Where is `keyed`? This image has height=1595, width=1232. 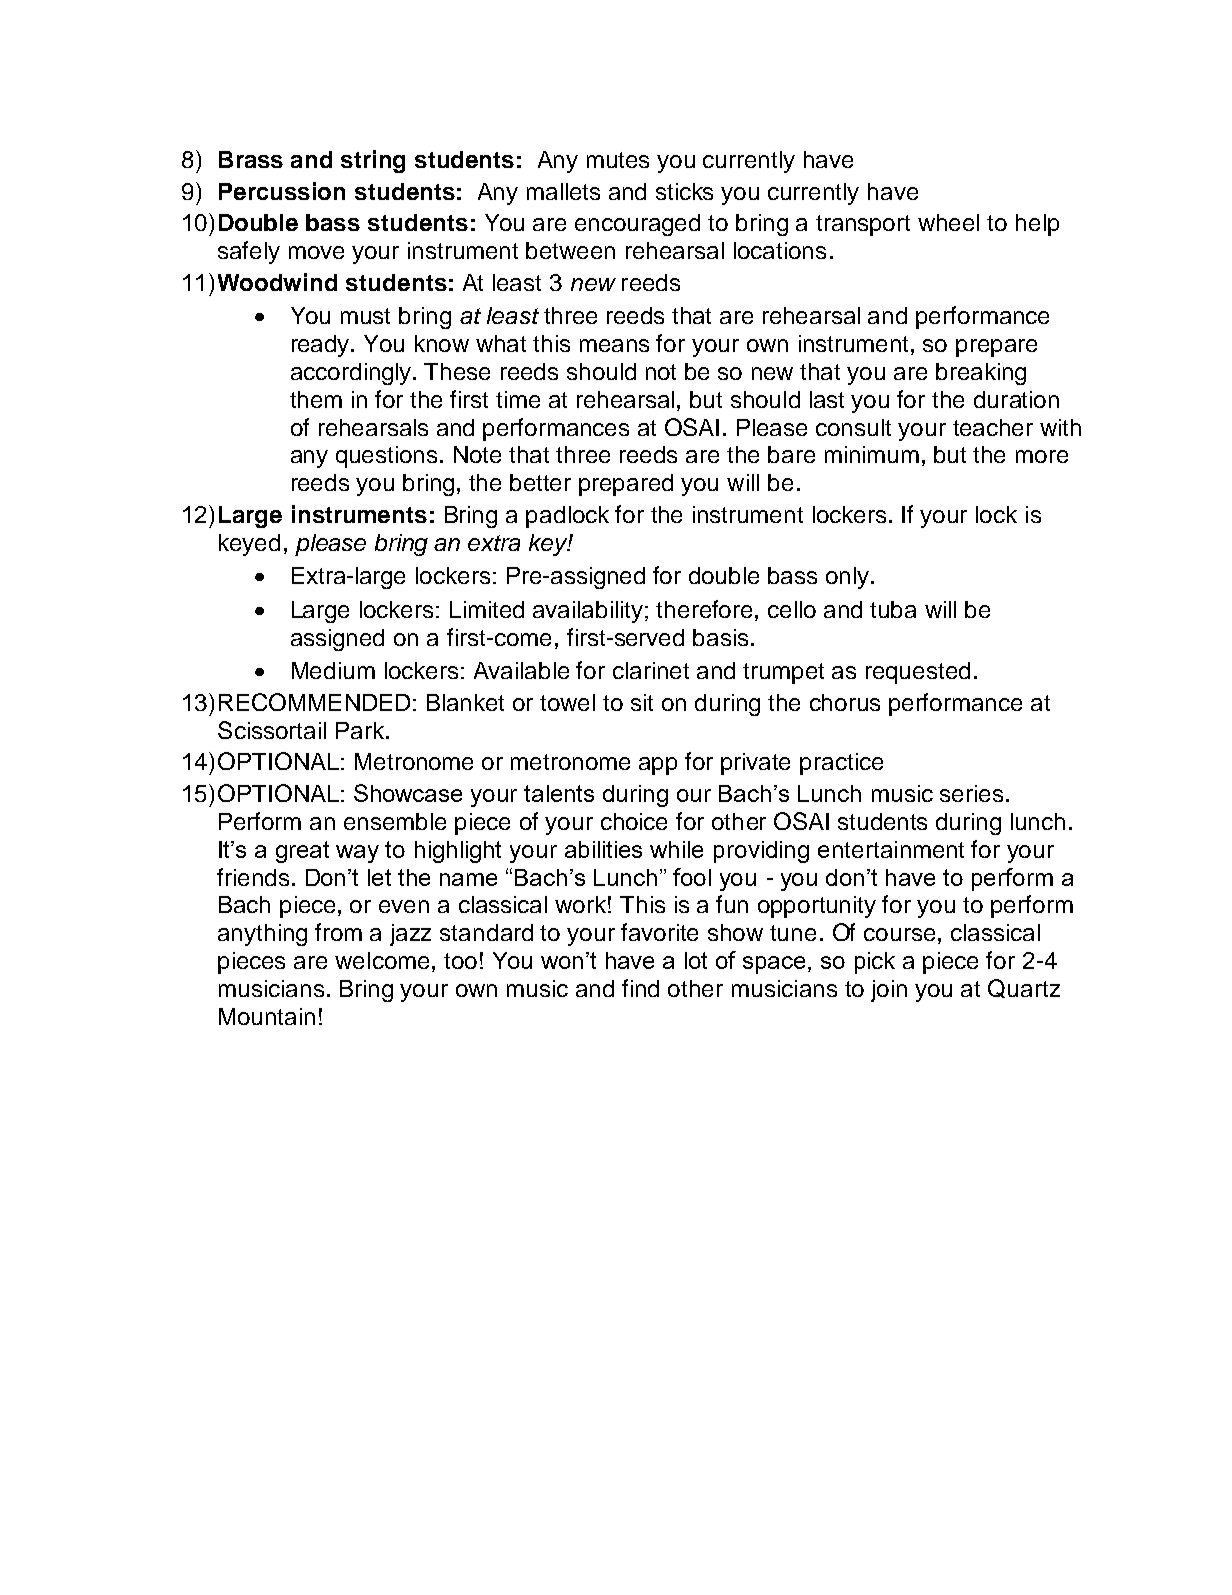 keyed is located at coordinates (249, 545).
